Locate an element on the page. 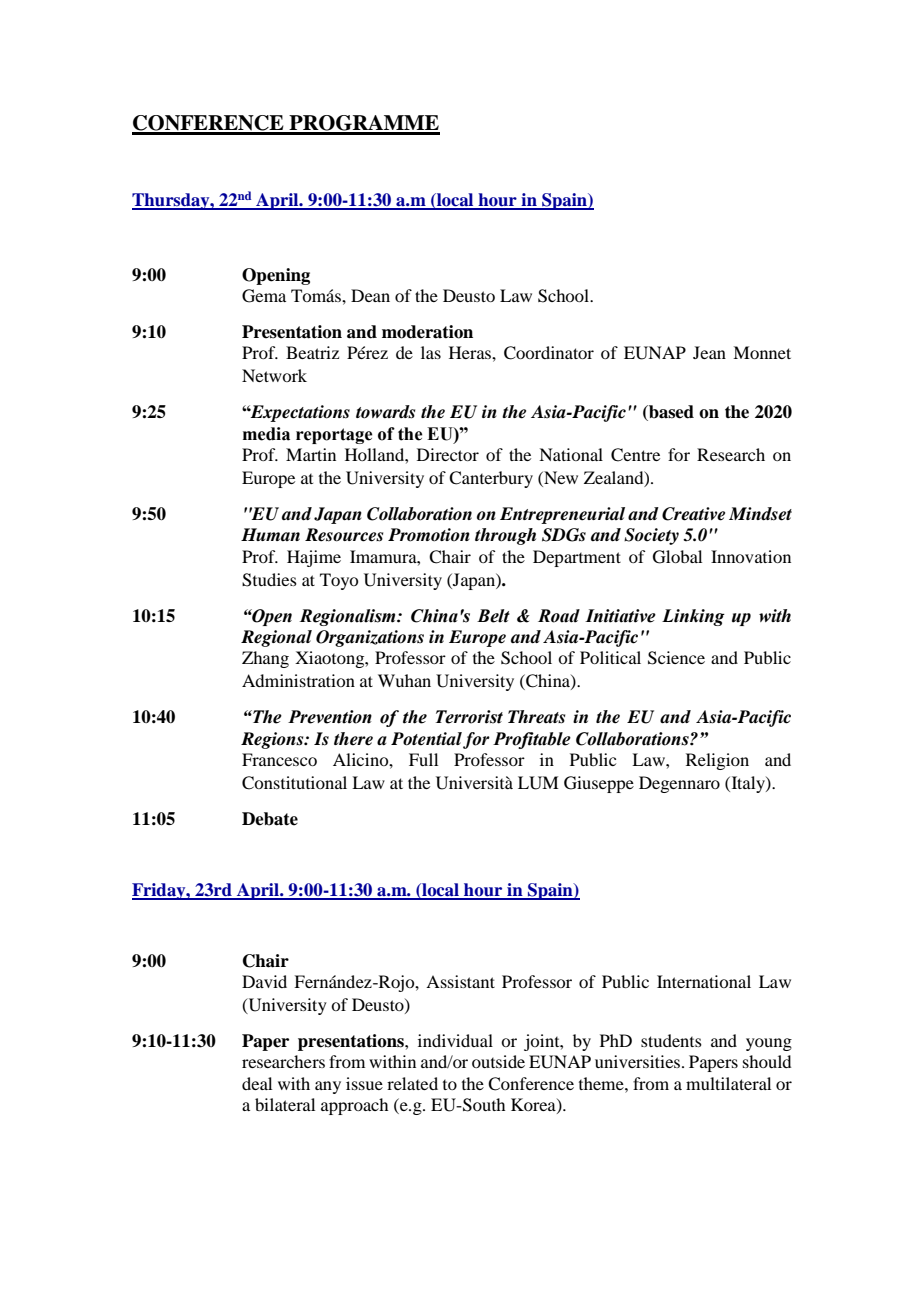  any is located at coordinates (328, 1087).
